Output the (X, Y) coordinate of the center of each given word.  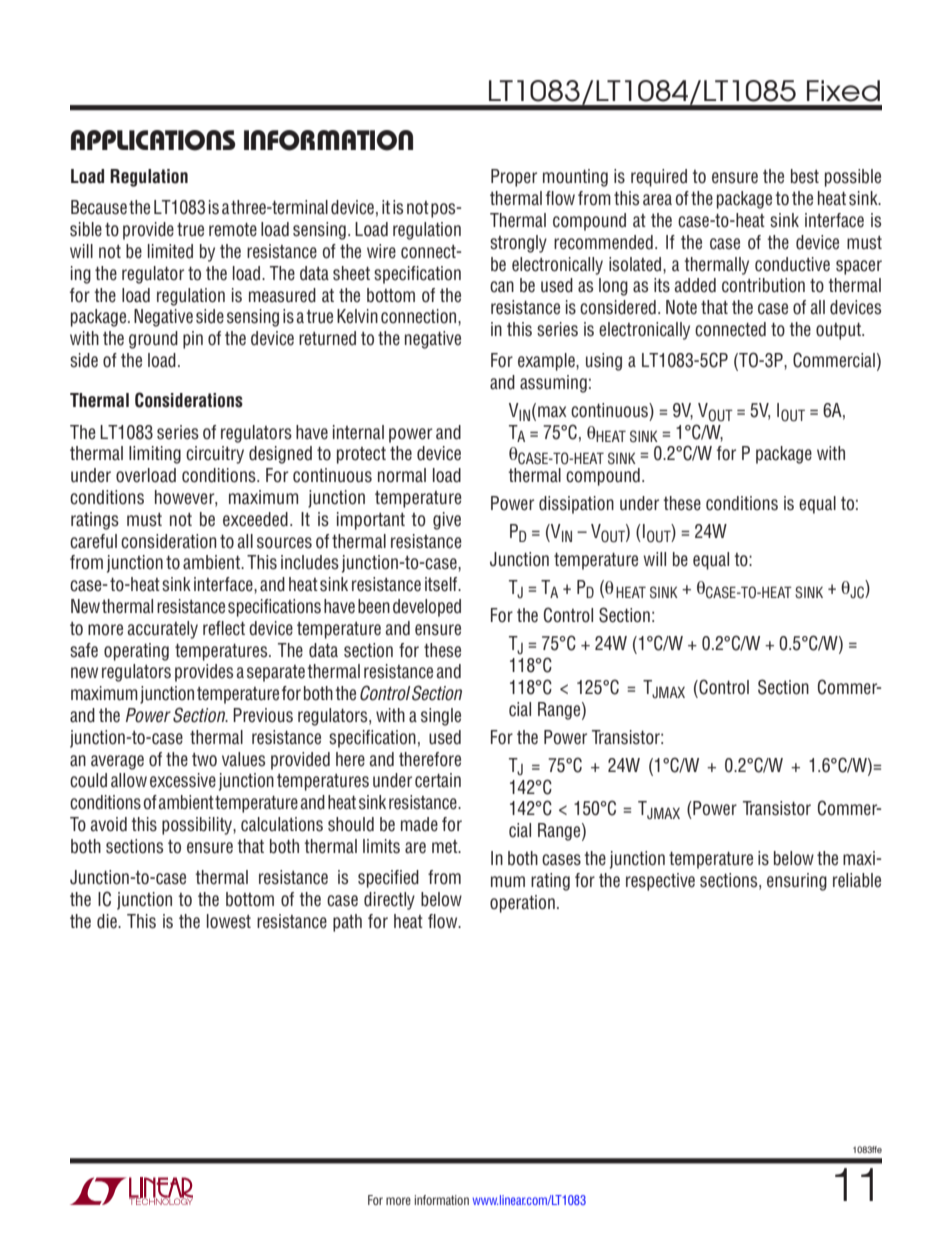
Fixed (843, 91)
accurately (163, 630)
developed (427, 608)
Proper (514, 178)
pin (193, 340)
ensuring (797, 882)
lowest (229, 921)
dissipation (576, 505)
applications (153, 140)
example (547, 362)
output (839, 331)
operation (522, 904)
